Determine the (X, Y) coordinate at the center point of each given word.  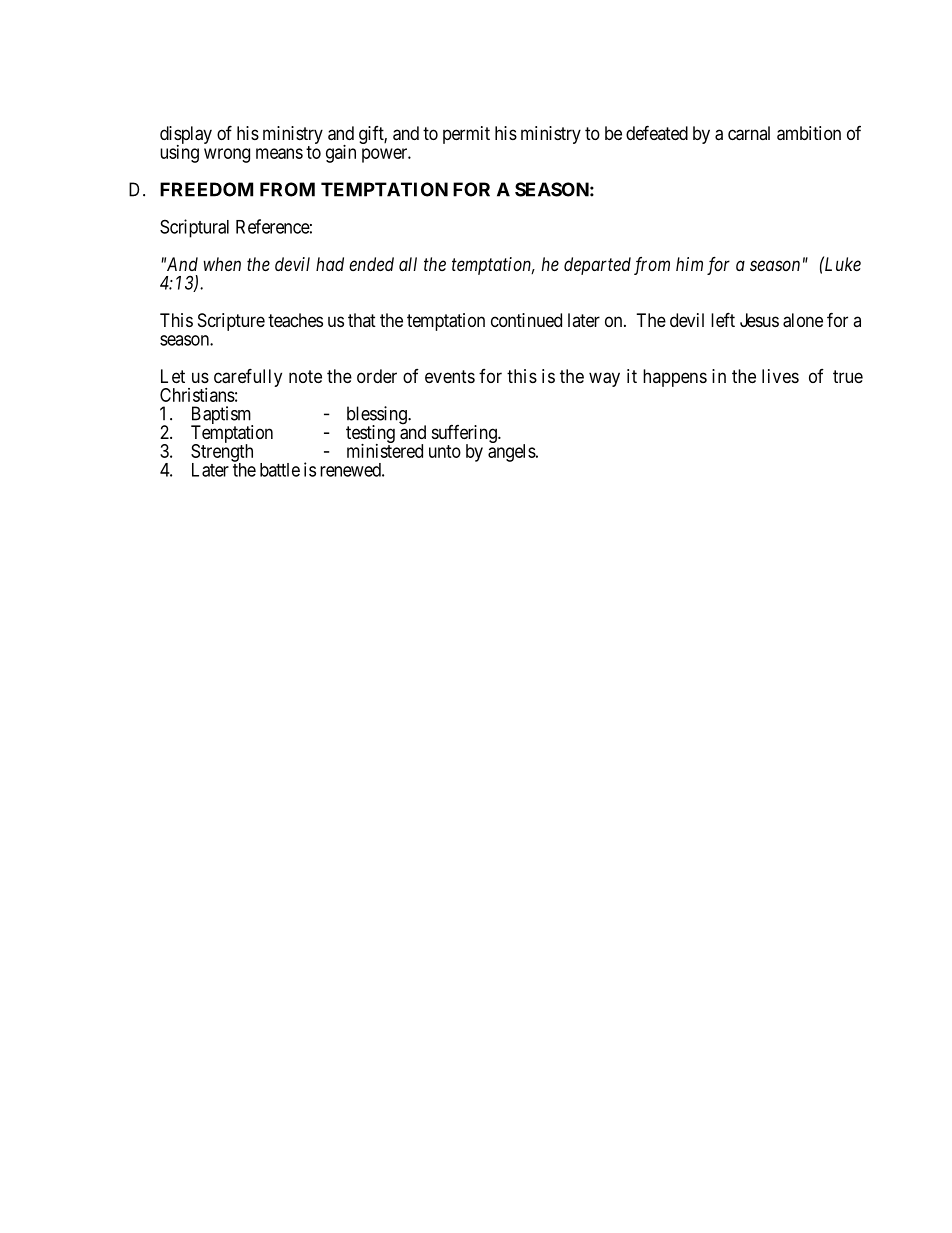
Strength (222, 453)
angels (512, 452)
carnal (749, 133)
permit (466, 135)
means (279, 153)
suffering (465, 435)
